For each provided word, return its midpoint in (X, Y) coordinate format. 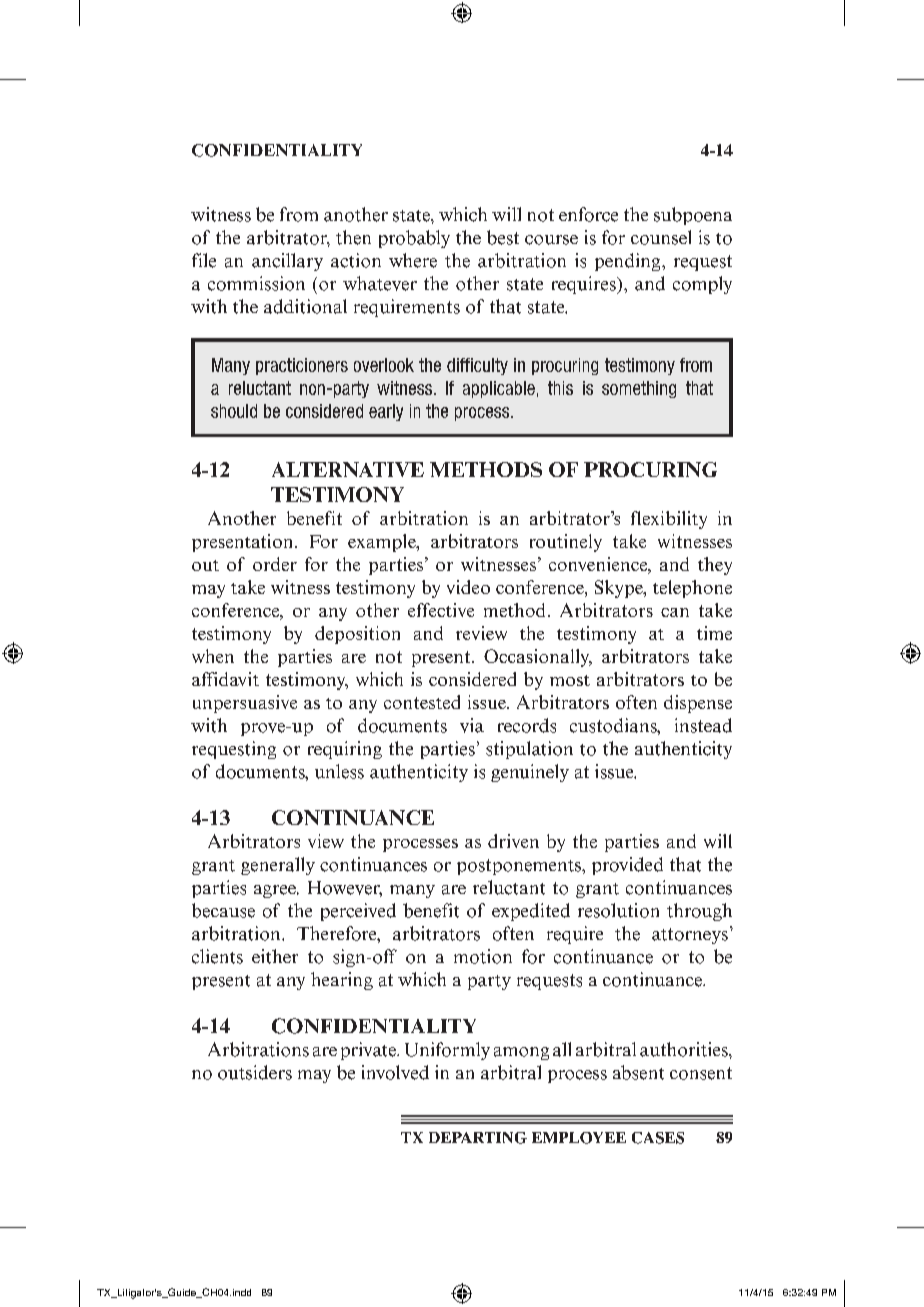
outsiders (255, 1072)
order (275, 564)
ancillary (287, 262)
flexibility (669, 520)
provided (627, 866)
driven (513, 841)
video (468, 587)
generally (278, 866)
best (503, 237)
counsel (661, 237)
